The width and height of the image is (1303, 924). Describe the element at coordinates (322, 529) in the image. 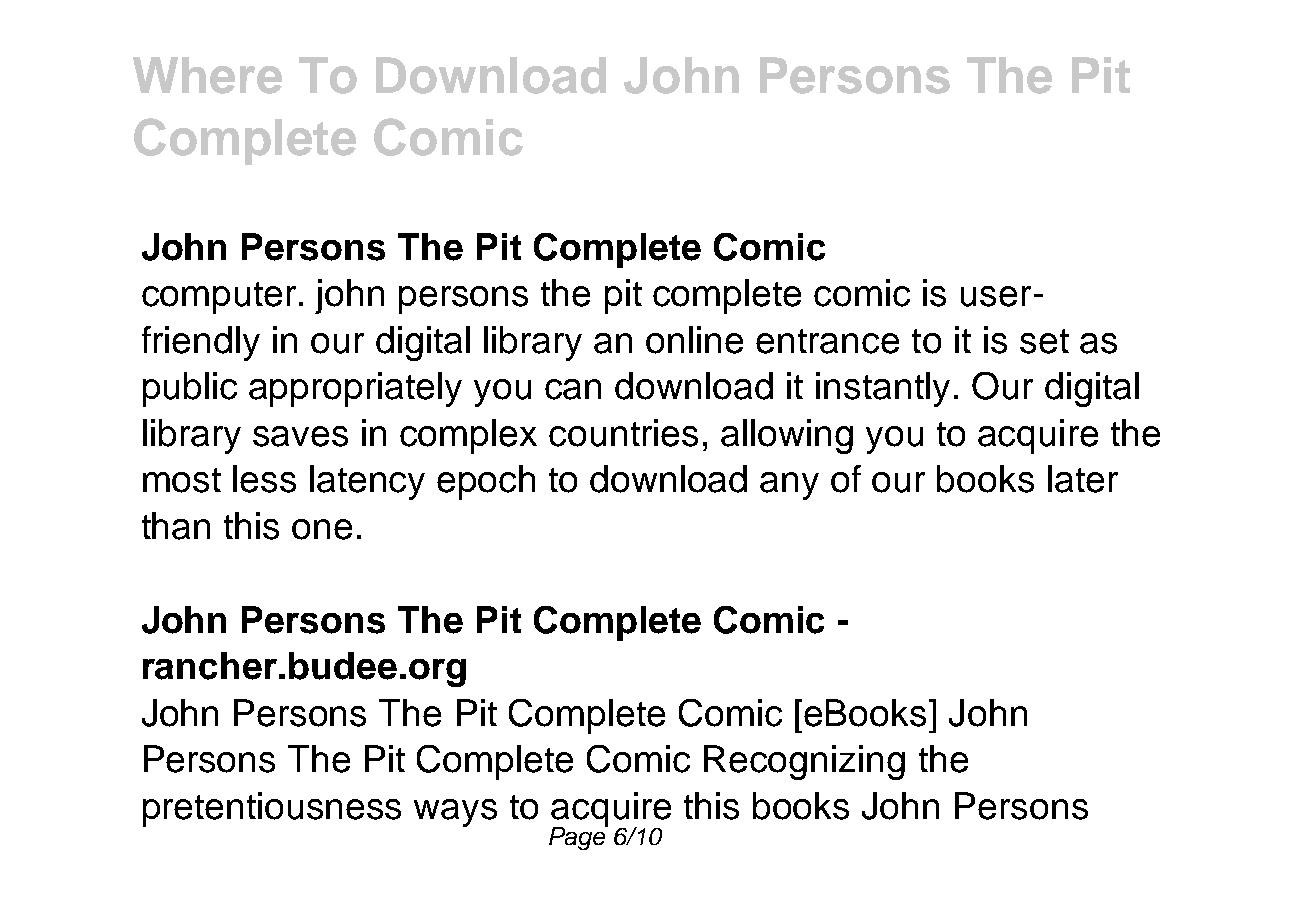

I see `one` at that location.
